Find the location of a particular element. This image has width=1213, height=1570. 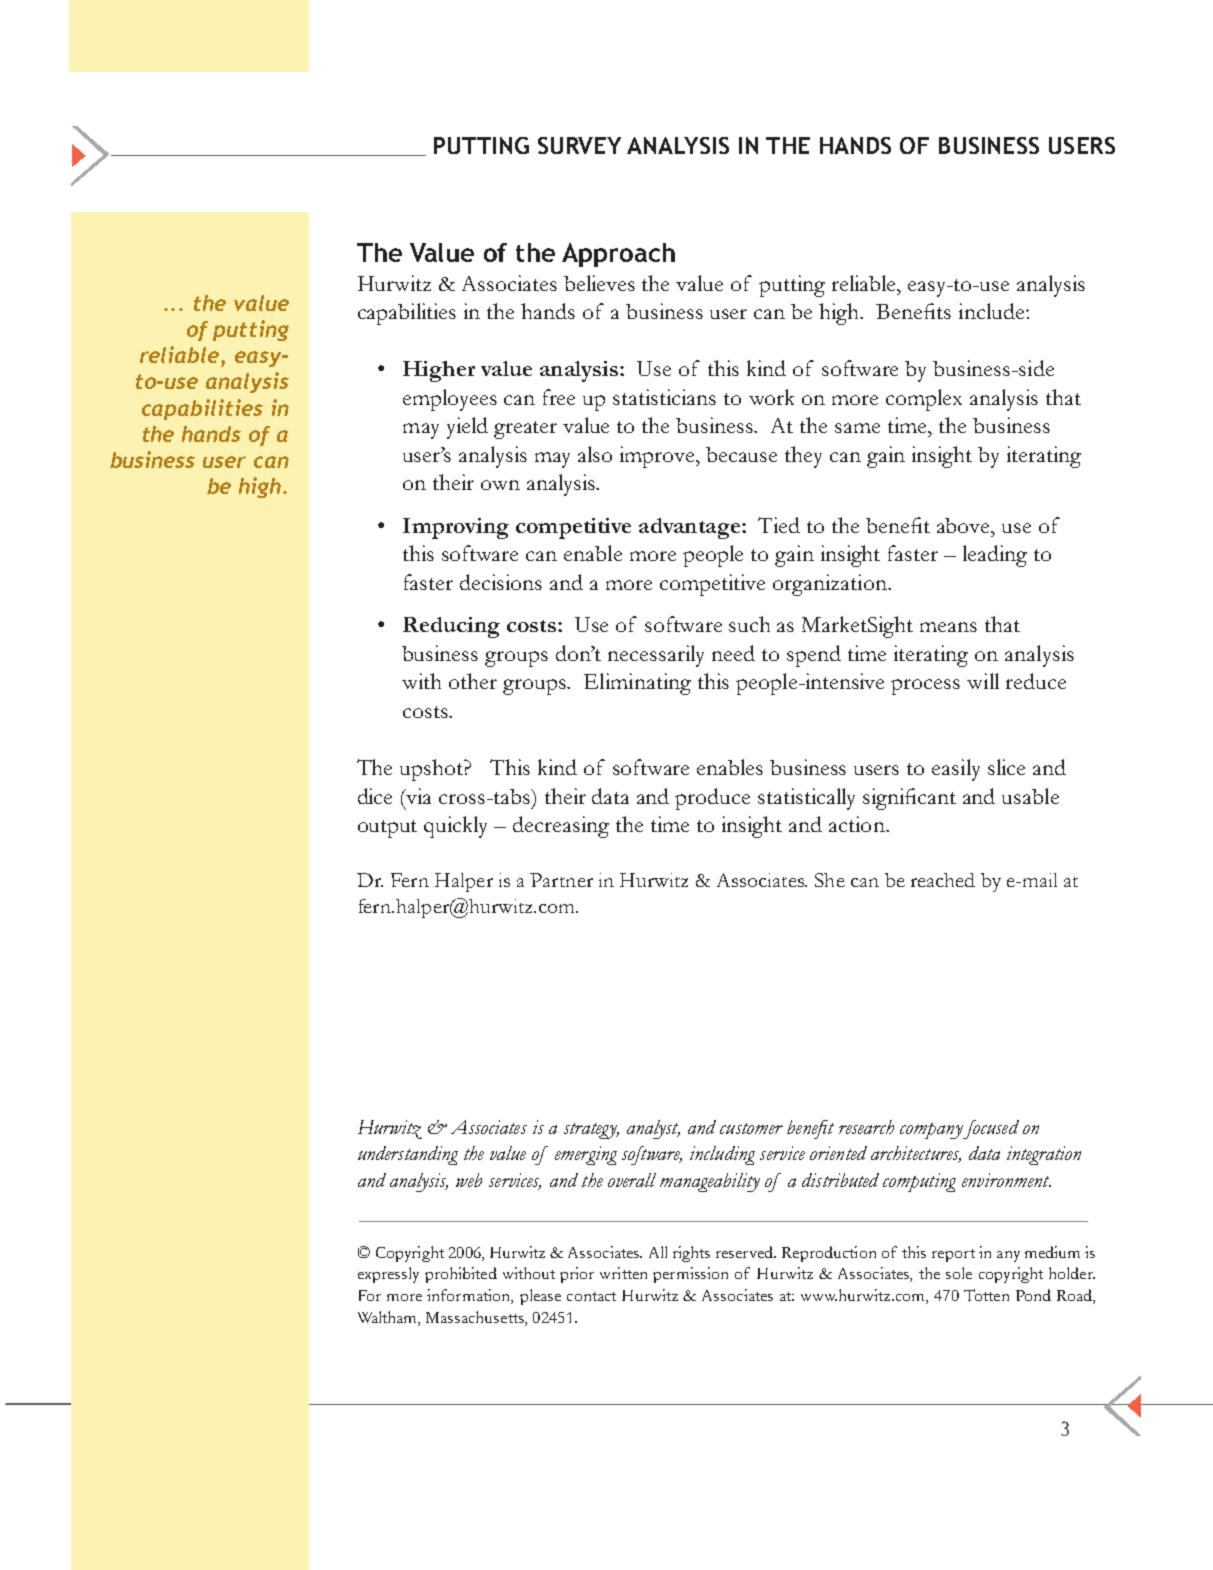

Approach is located at coordinates (618, 255).
